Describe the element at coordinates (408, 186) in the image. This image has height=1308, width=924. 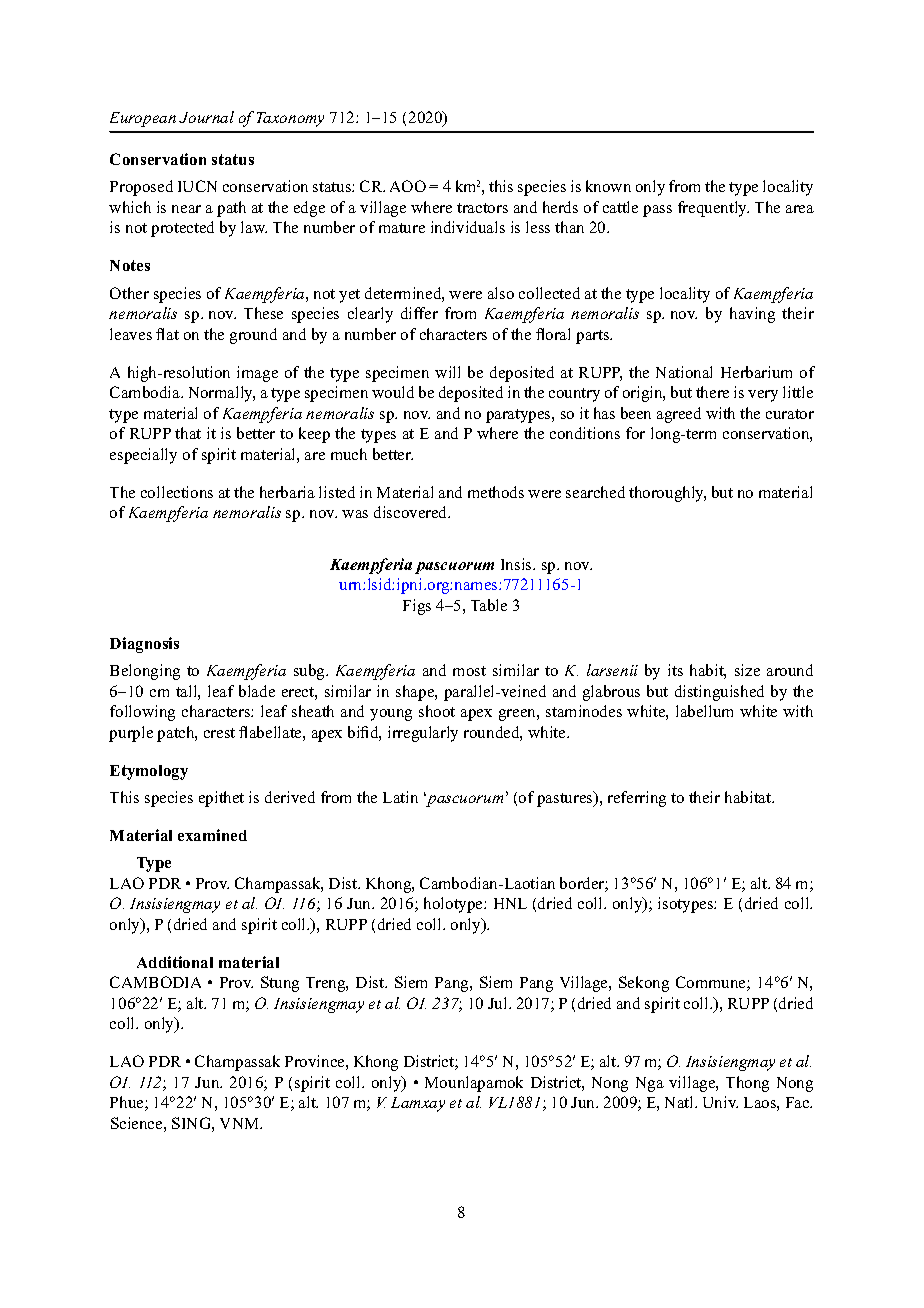
I see `AOO` at that location.
